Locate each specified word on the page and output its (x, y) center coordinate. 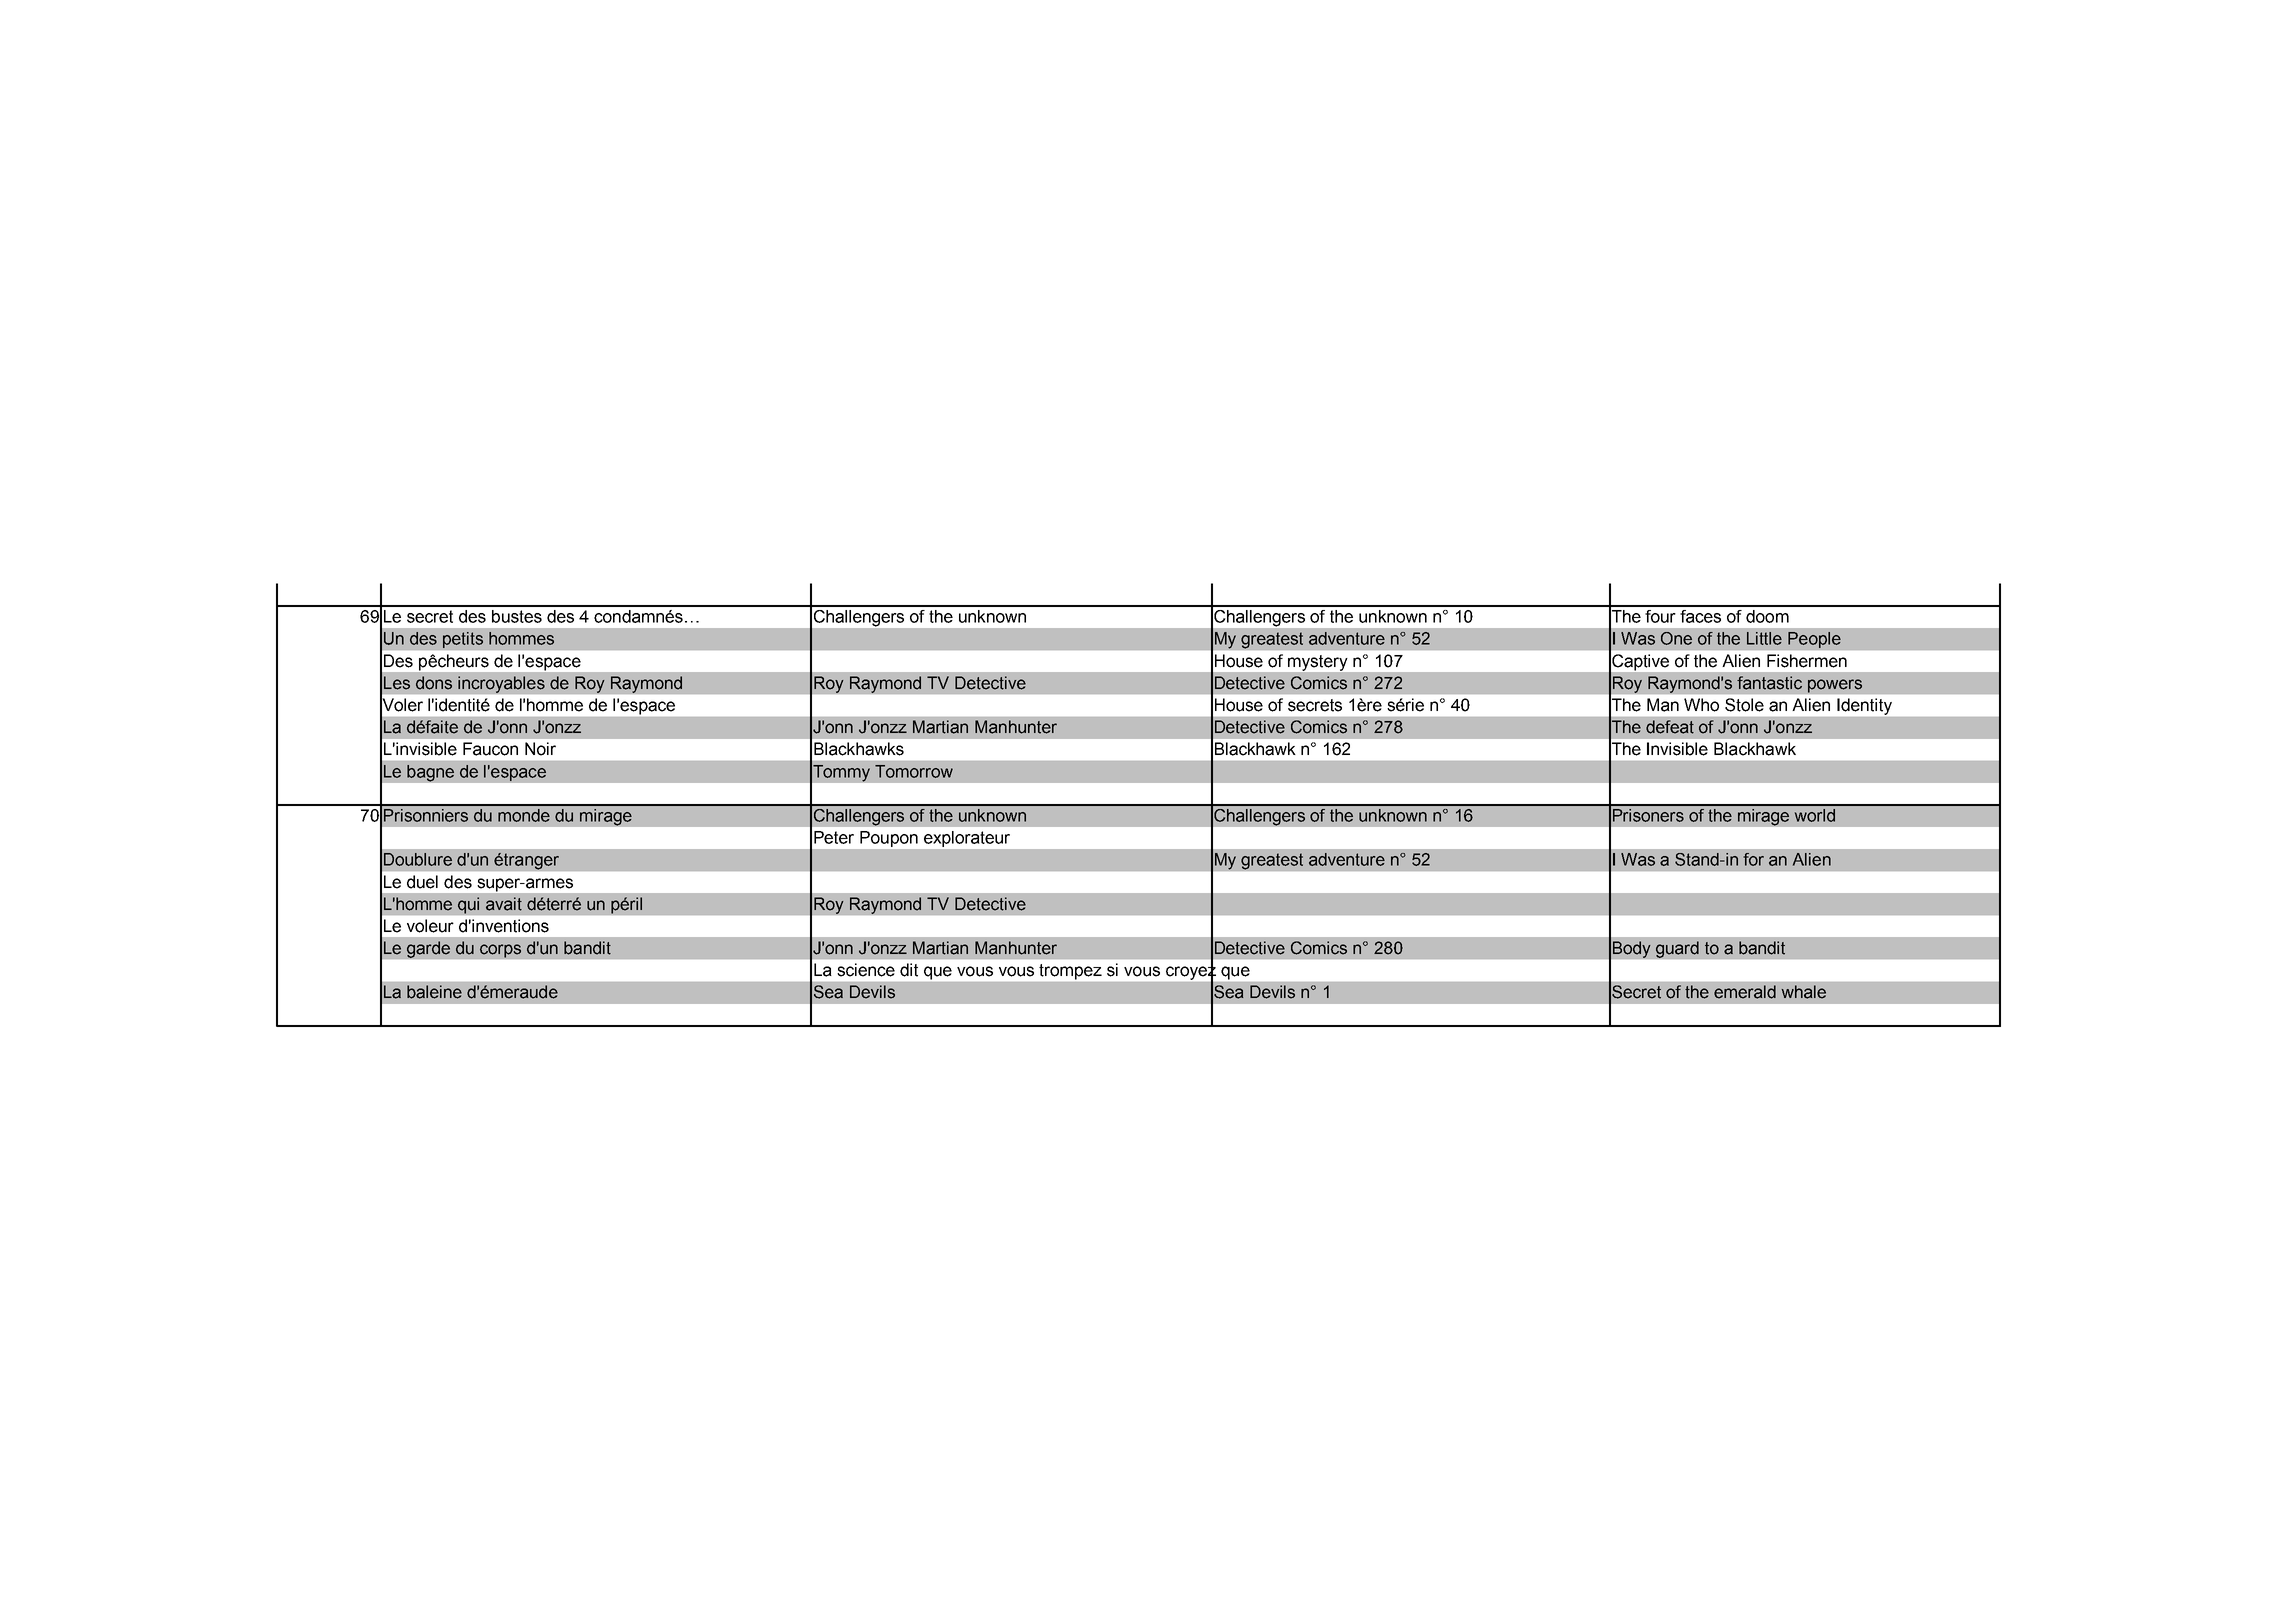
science (866, 970)
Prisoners (1648, 815)
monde (524, 815)
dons (434, 683)
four (1660, 616)
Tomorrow (914, 771)
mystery (1317, 663)
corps (500, 951)
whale (1804, 992)
